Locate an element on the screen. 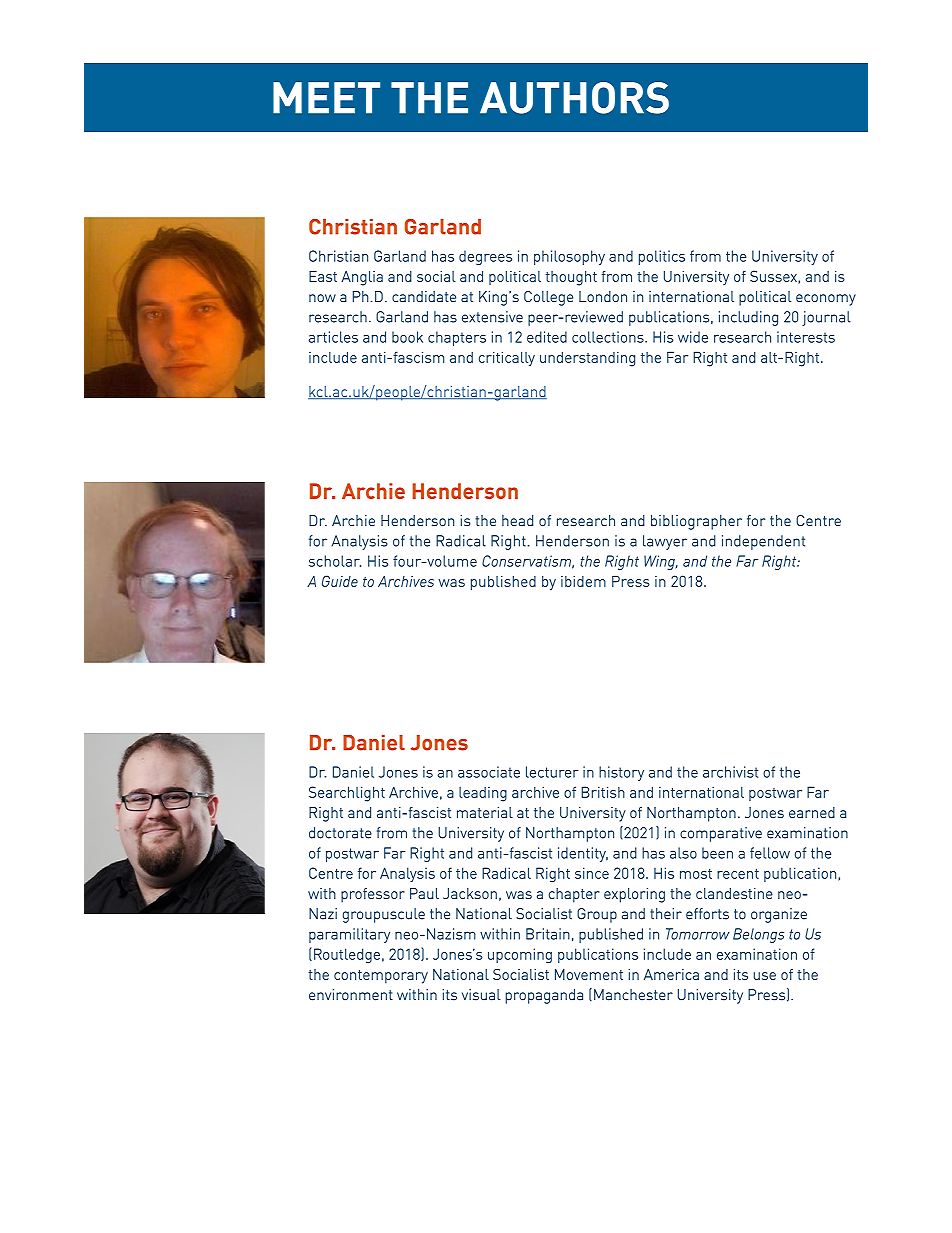  contemporary is located at coordinates (381, 977).
